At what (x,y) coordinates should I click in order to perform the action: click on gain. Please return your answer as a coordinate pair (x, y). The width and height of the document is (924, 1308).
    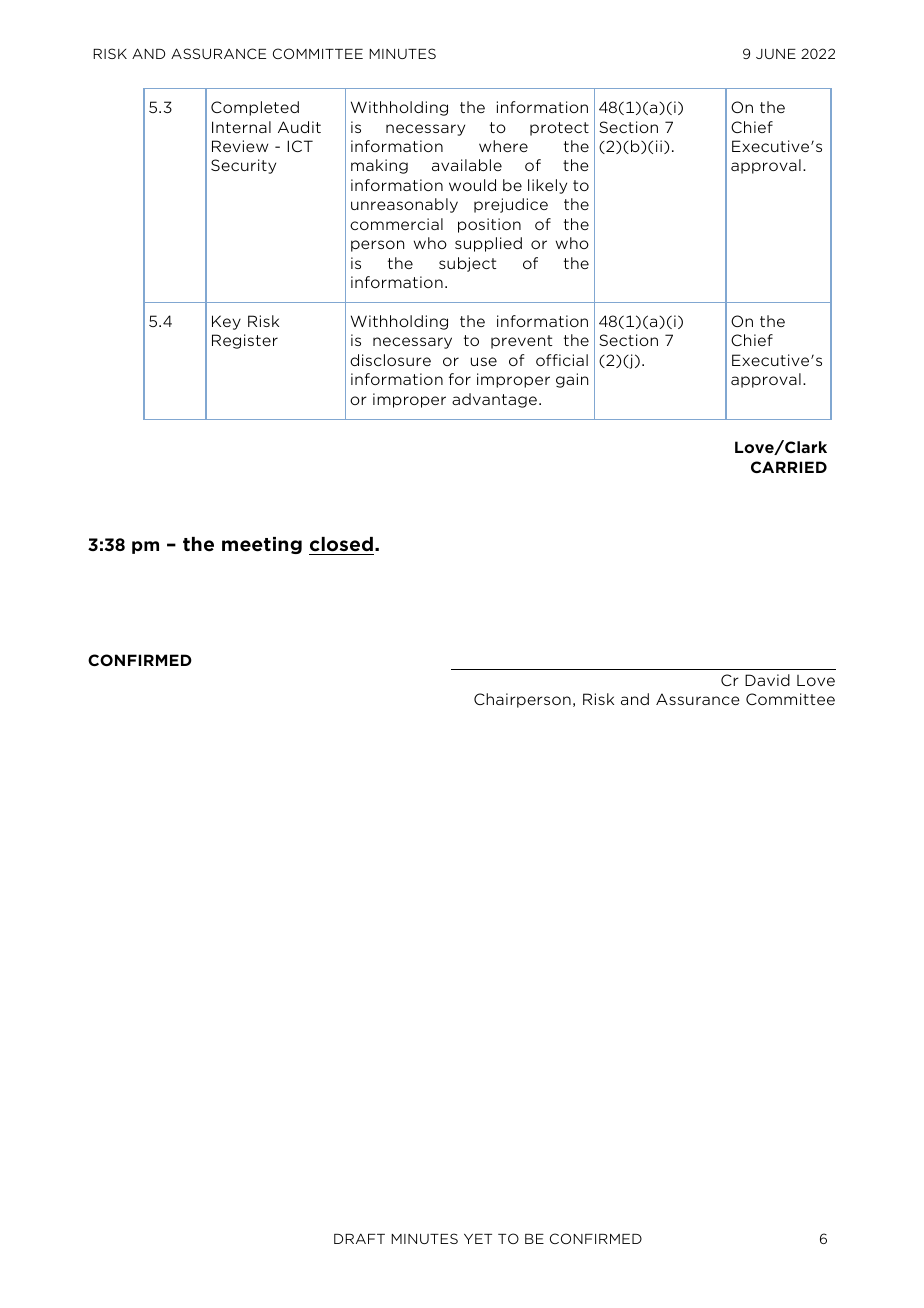
    Looking at the image, I should click on (572, 380).
